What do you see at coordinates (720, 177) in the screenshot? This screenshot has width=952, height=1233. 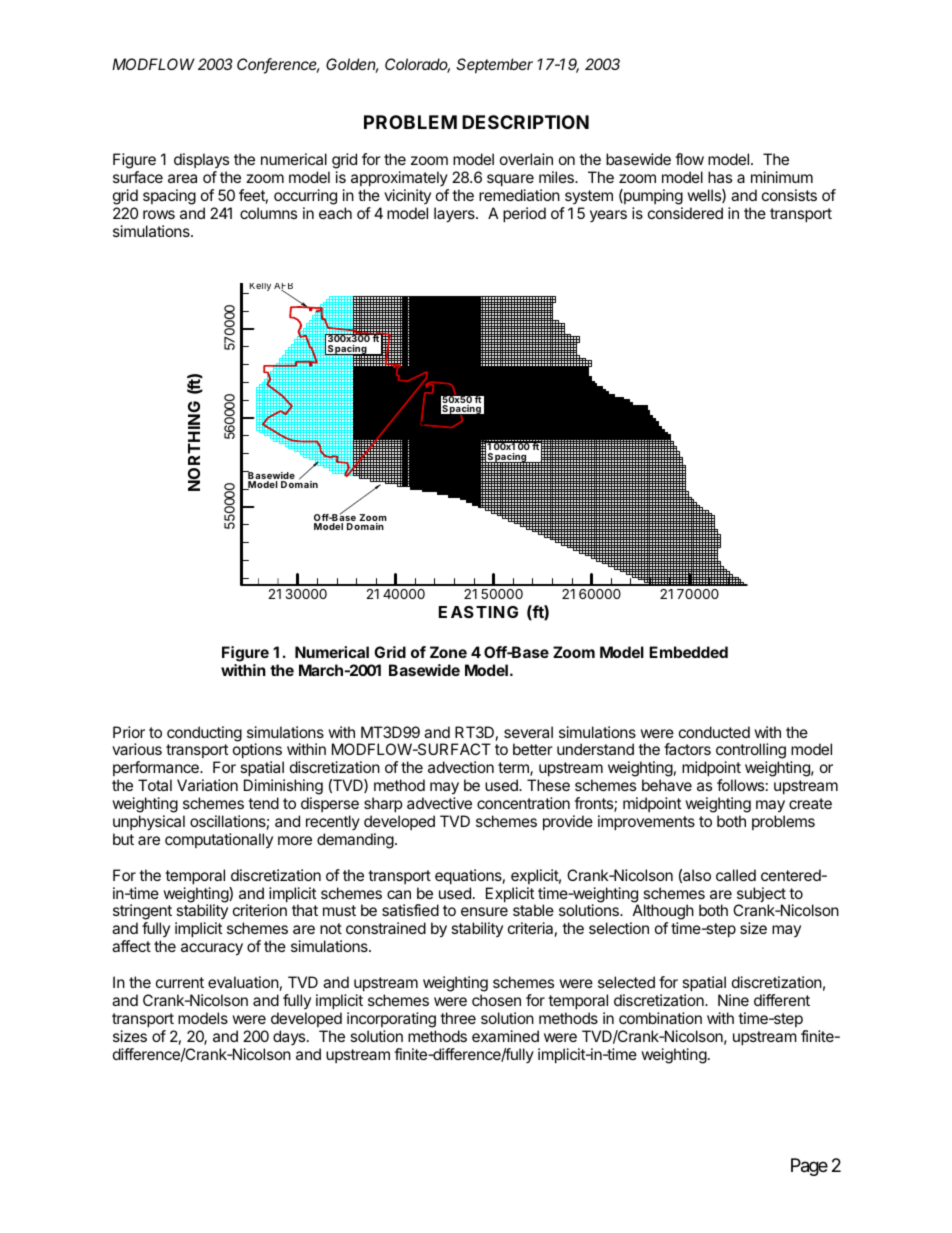 I see `has` at bounding box center [720, 177].
